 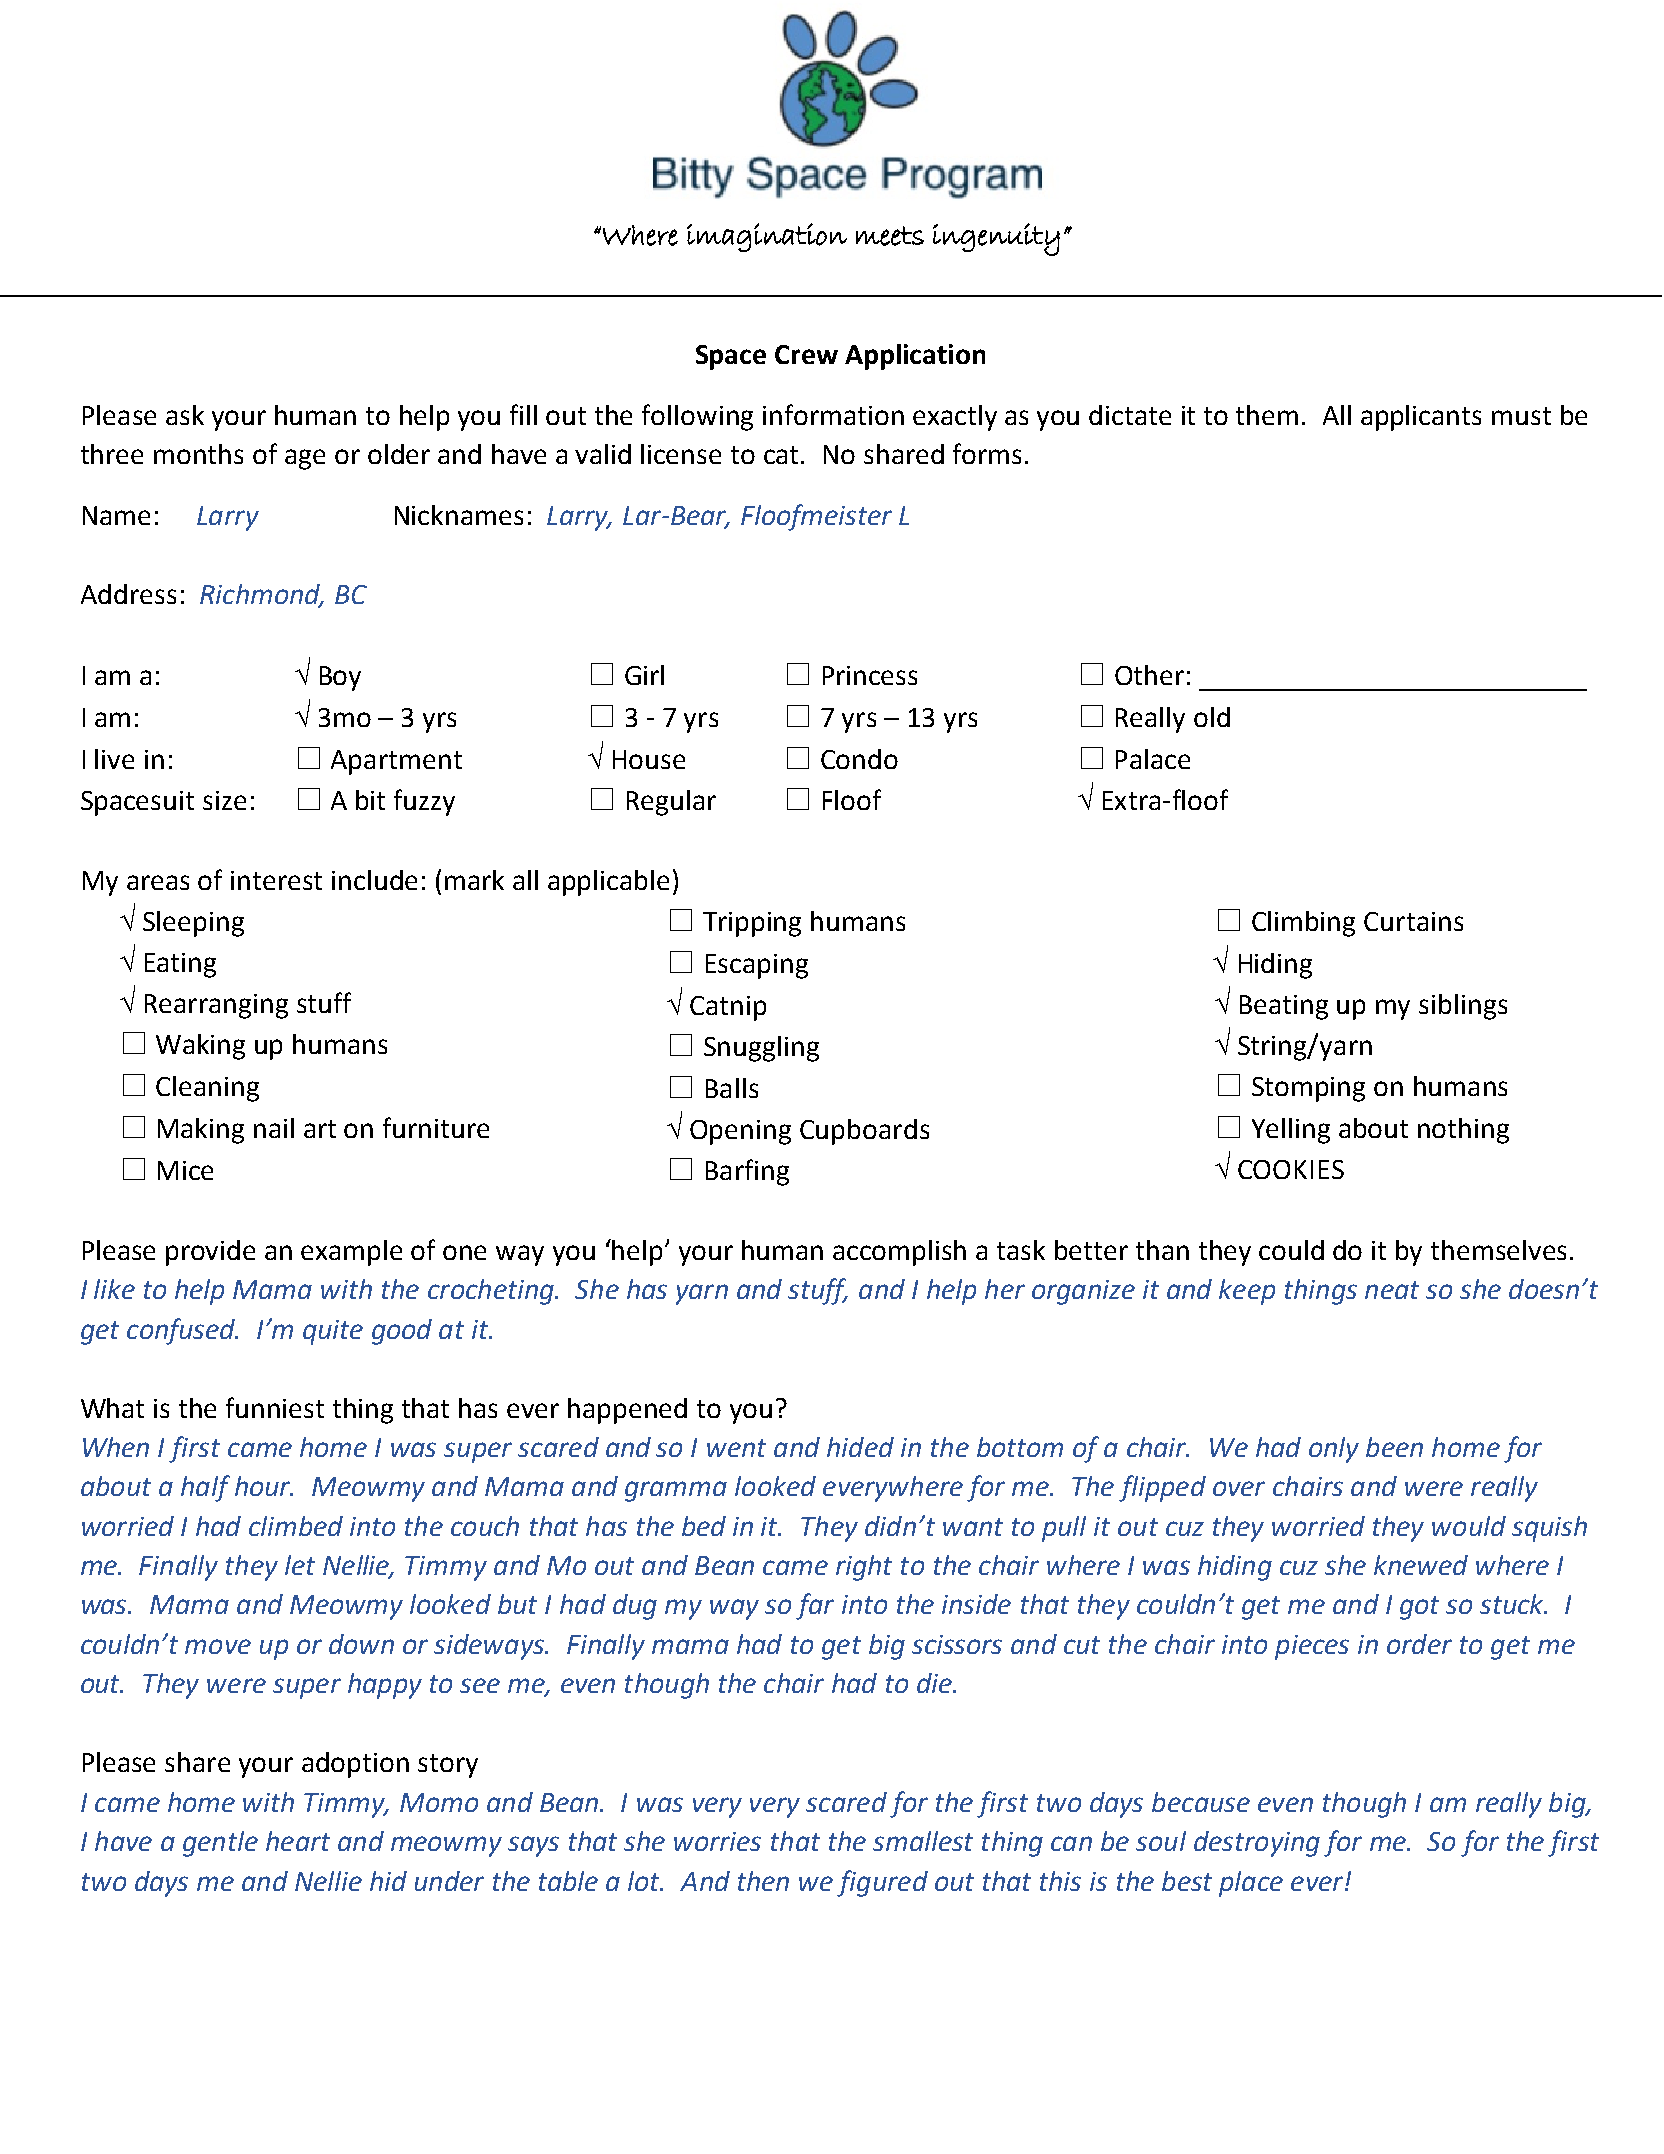 What do you see at coordinates (1394, 1447) in the screenshot?
I see `been` at bounding box center [1394, 1447].
